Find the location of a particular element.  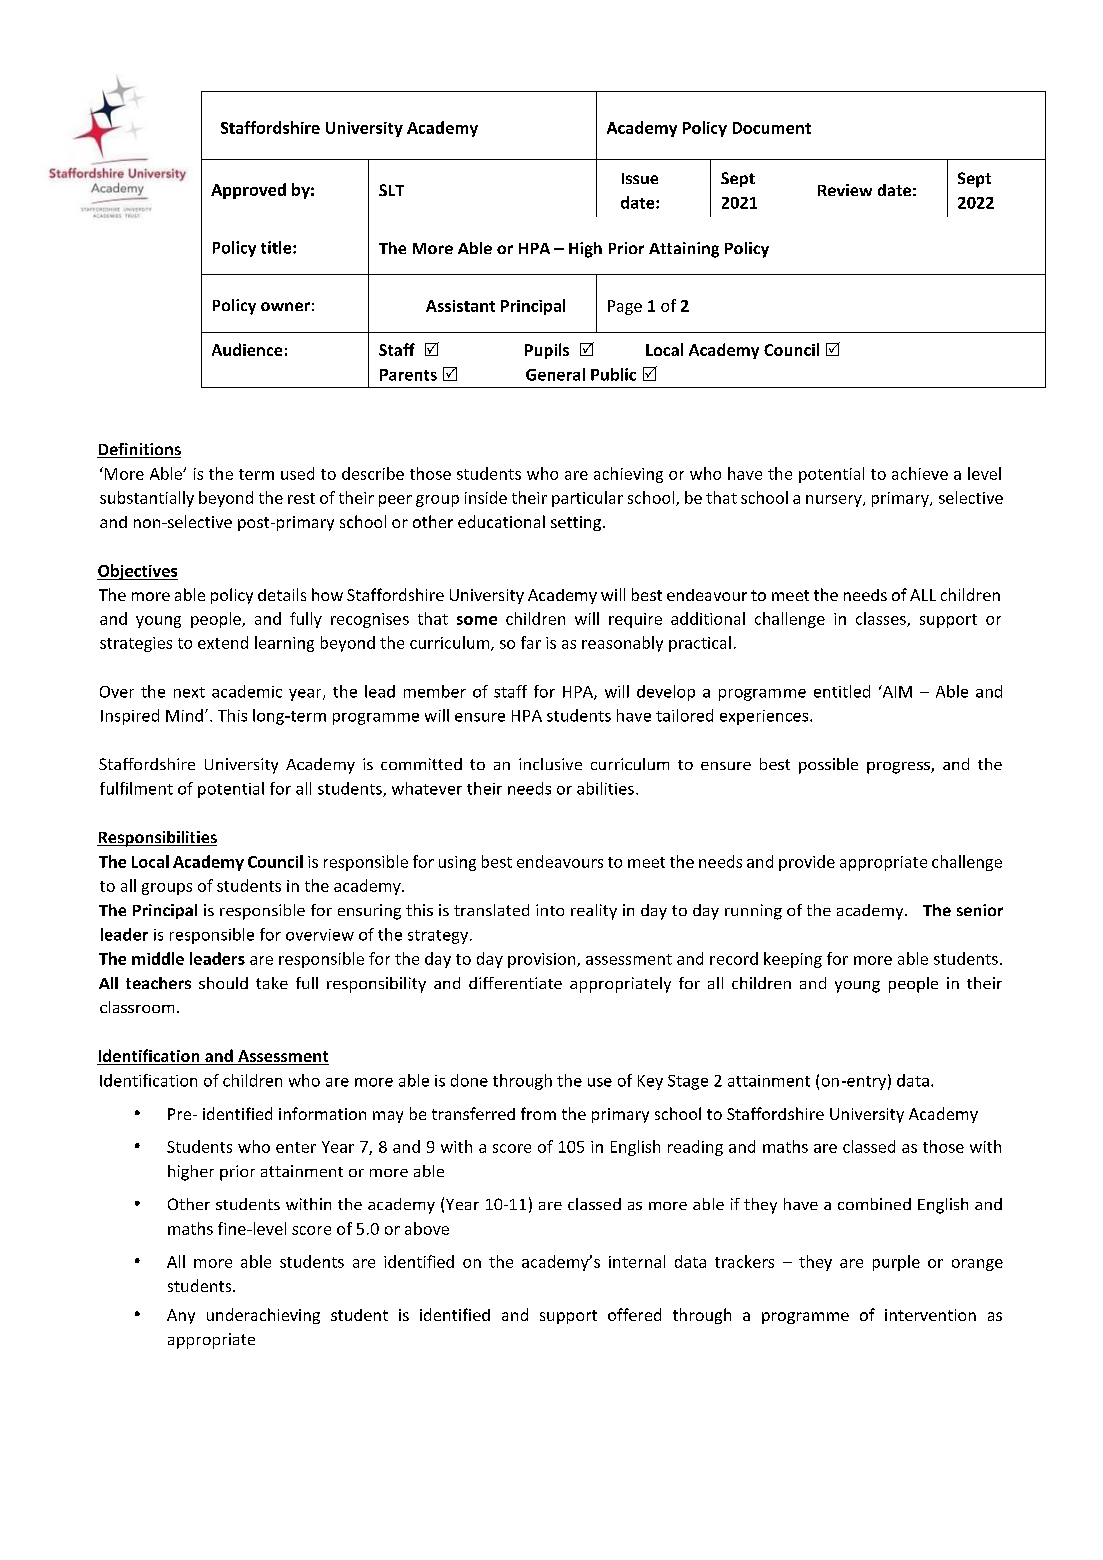

Issue is located at coordinates (640, 178).
